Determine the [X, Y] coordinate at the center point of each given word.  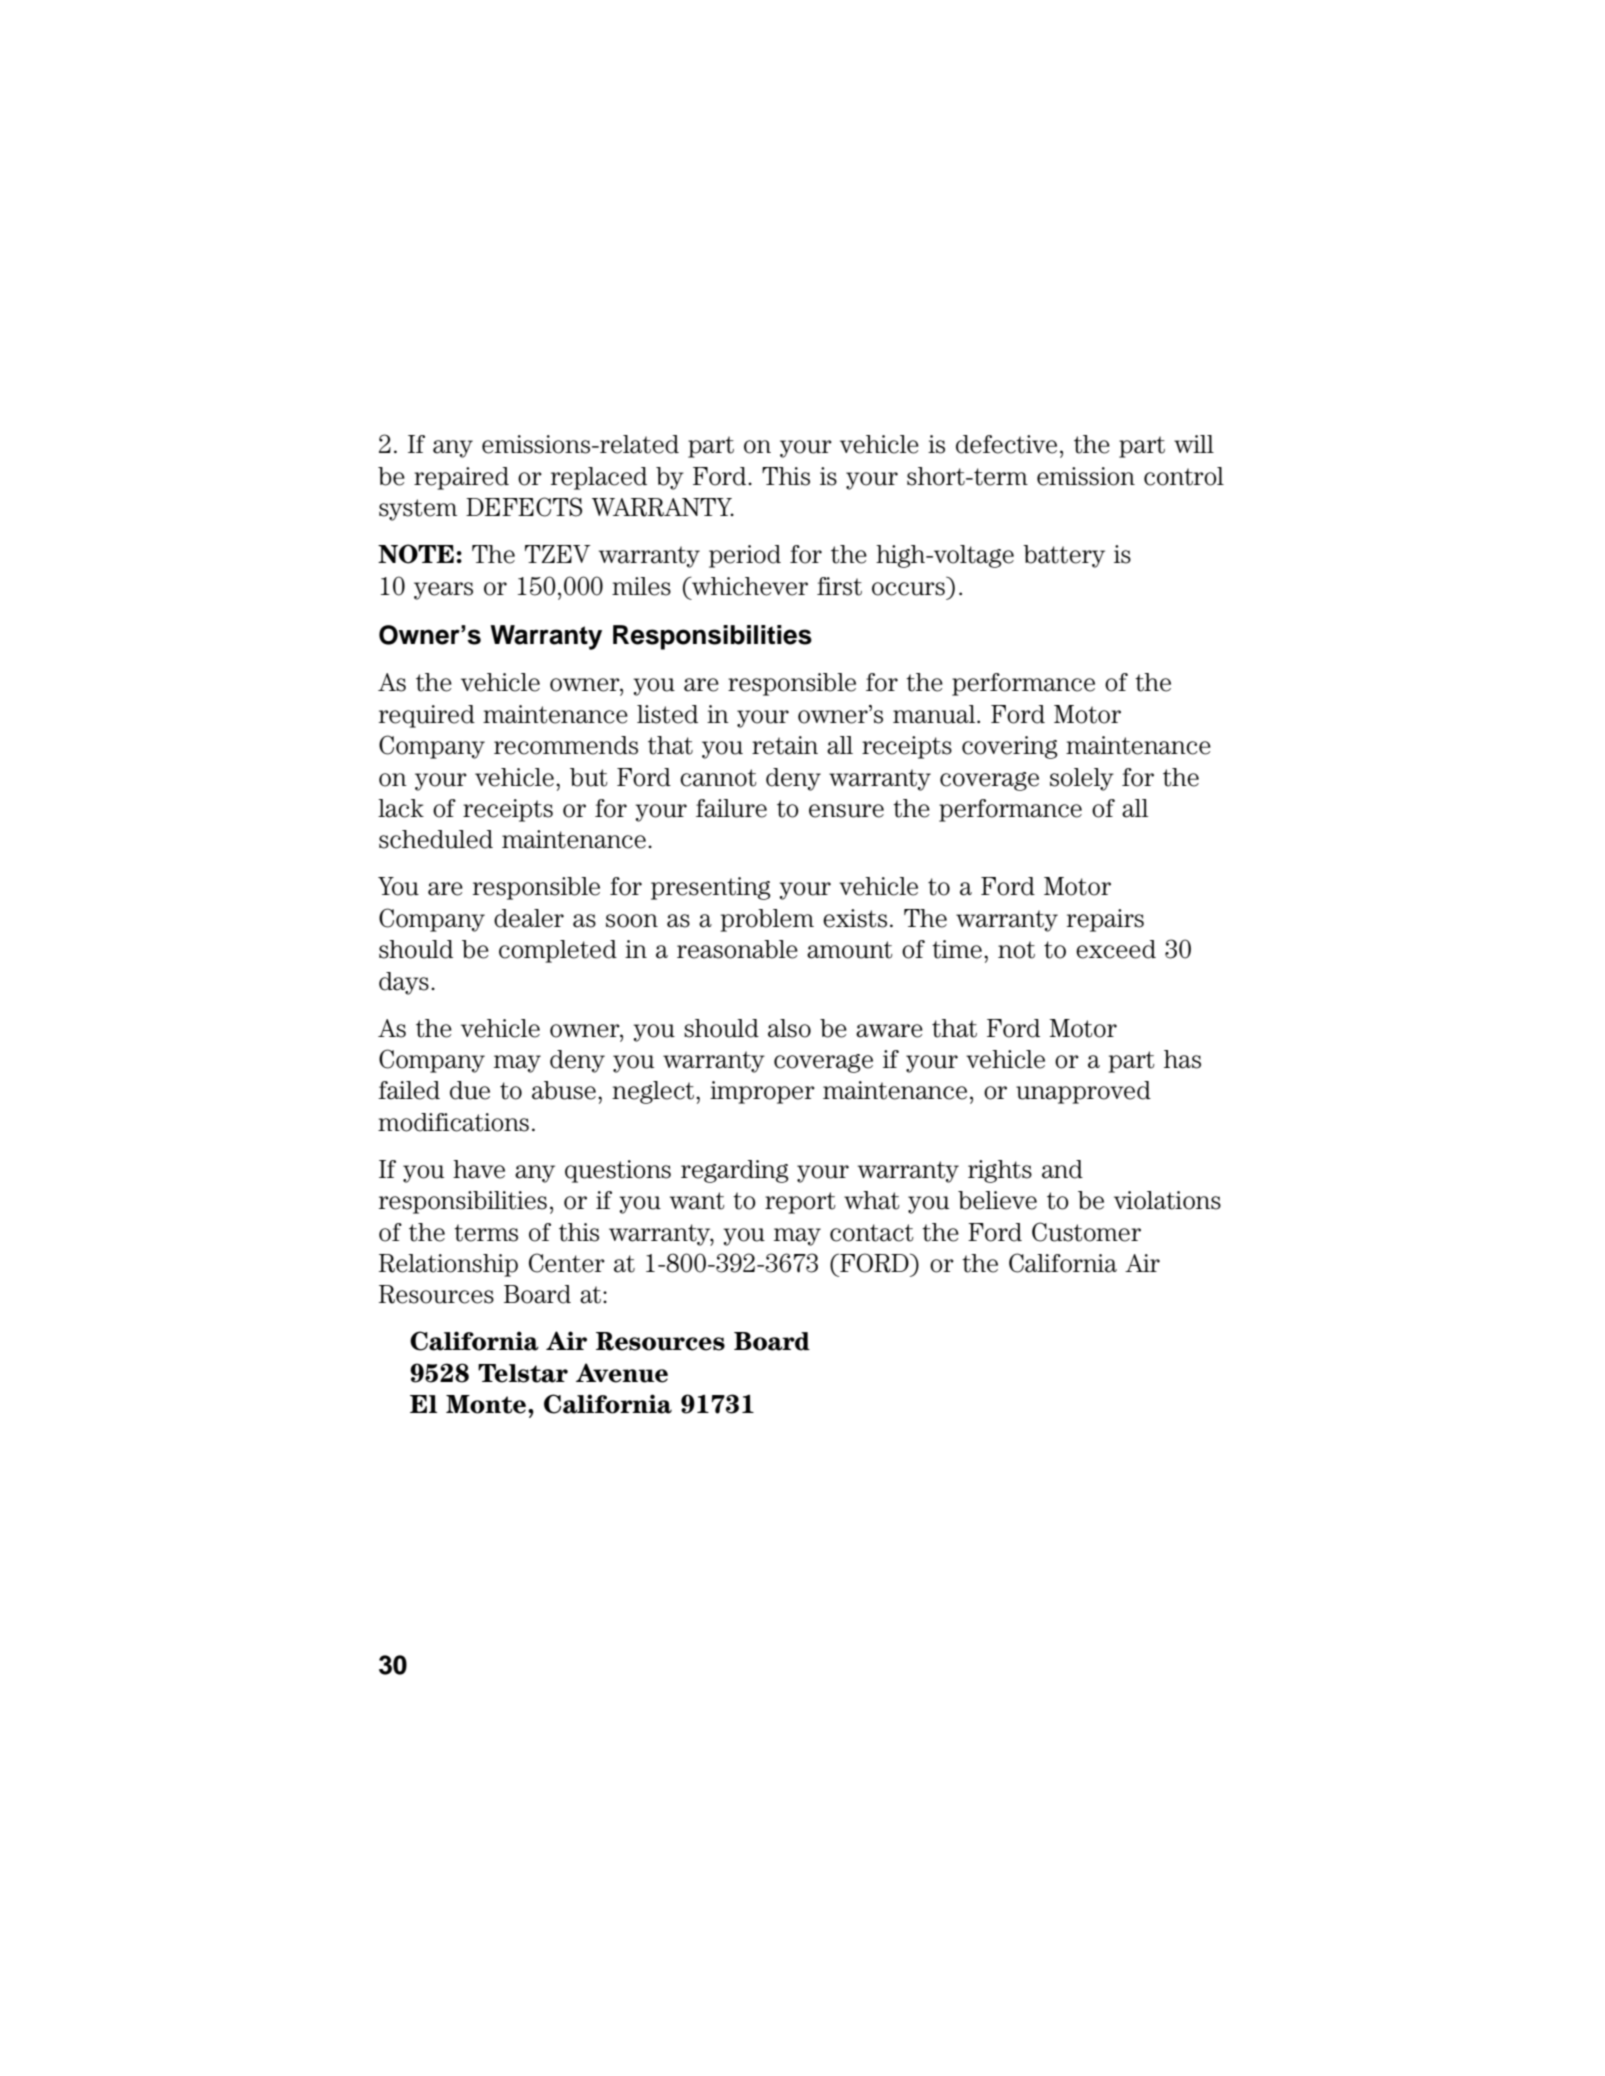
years [443, 591]
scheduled [436, 839]
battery [1064, 556]
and [1062, 1169]
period [745, 556]
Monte [486, 1404]
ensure [846, 811]
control [1184, 476]
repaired [461, 478]
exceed [1116, 949]
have [479, 1169]
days [404, 983]
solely [1082, 779]
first [839, 586]
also [789, 1028]
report [800, 1203]
